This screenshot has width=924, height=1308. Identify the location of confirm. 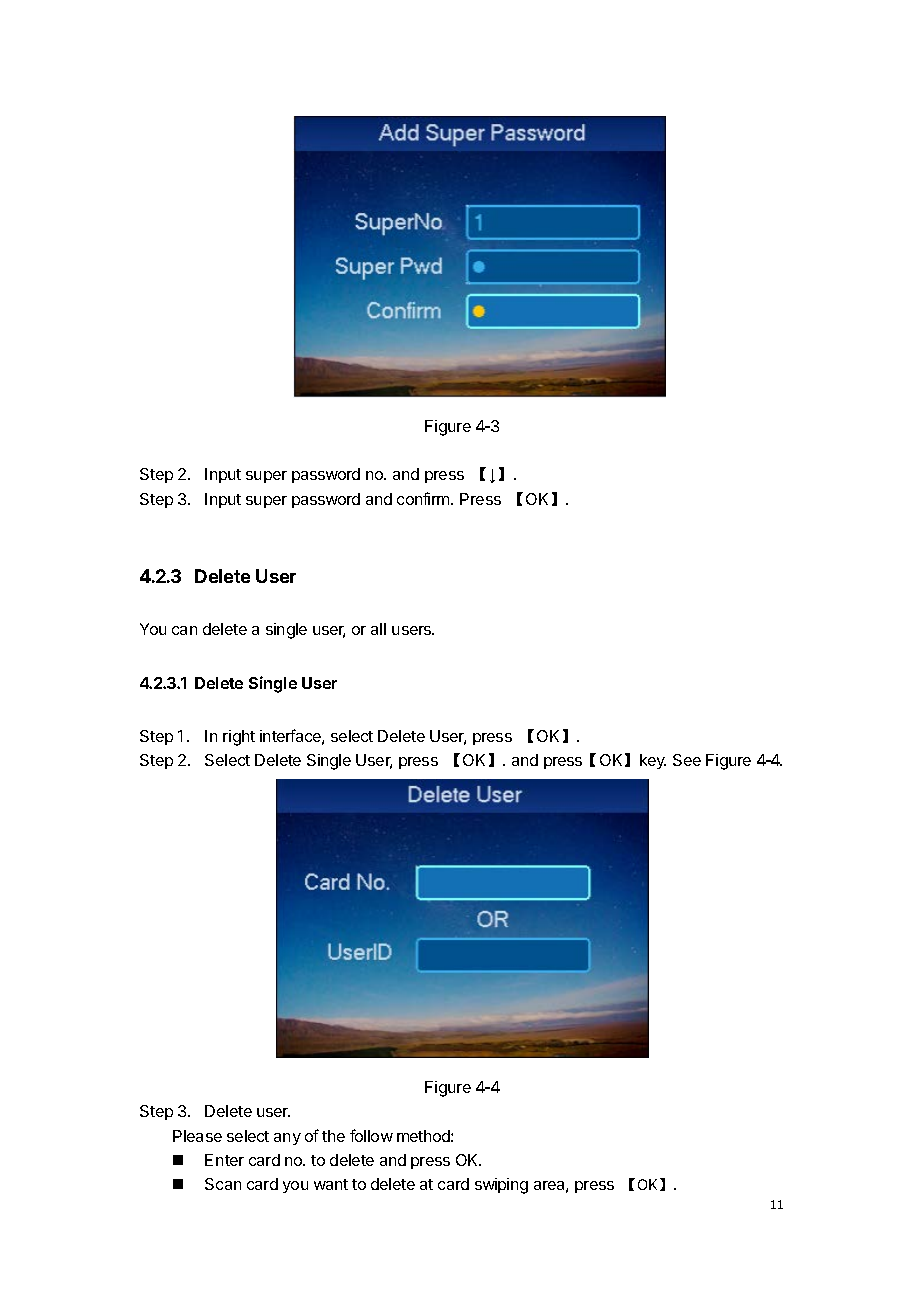
(424, 498).
